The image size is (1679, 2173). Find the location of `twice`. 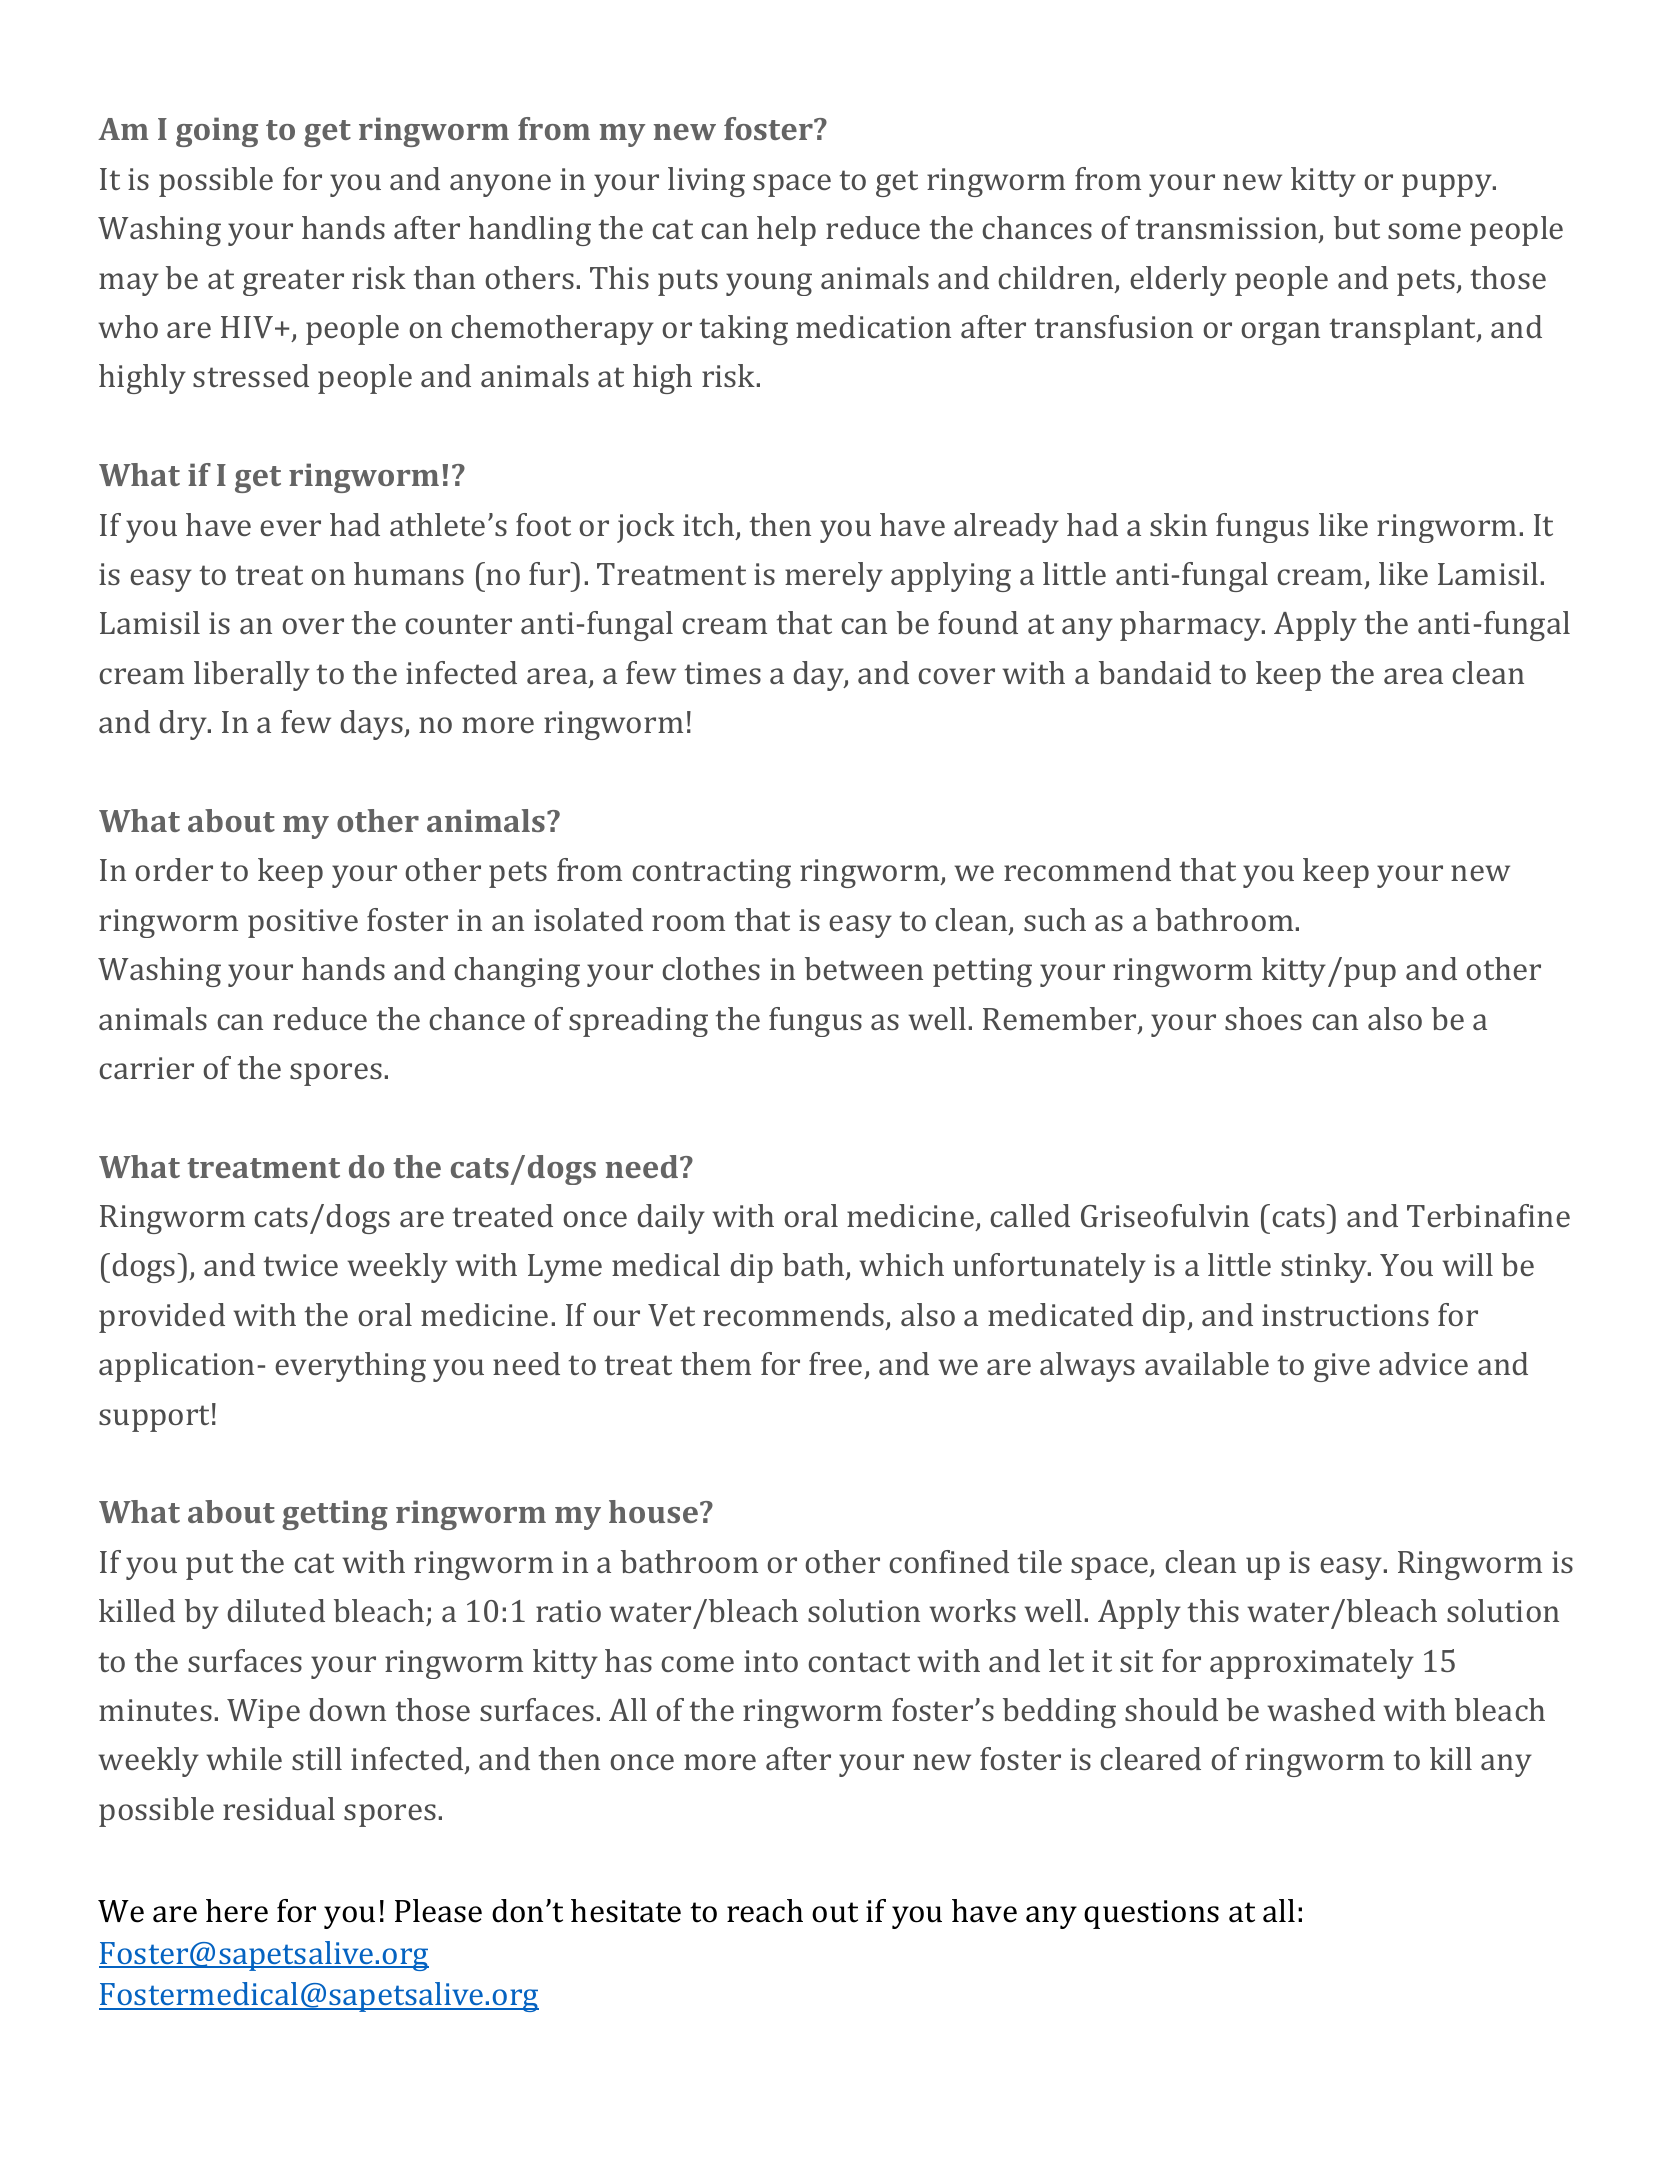

twice is located at coordinates (301, 1265).
